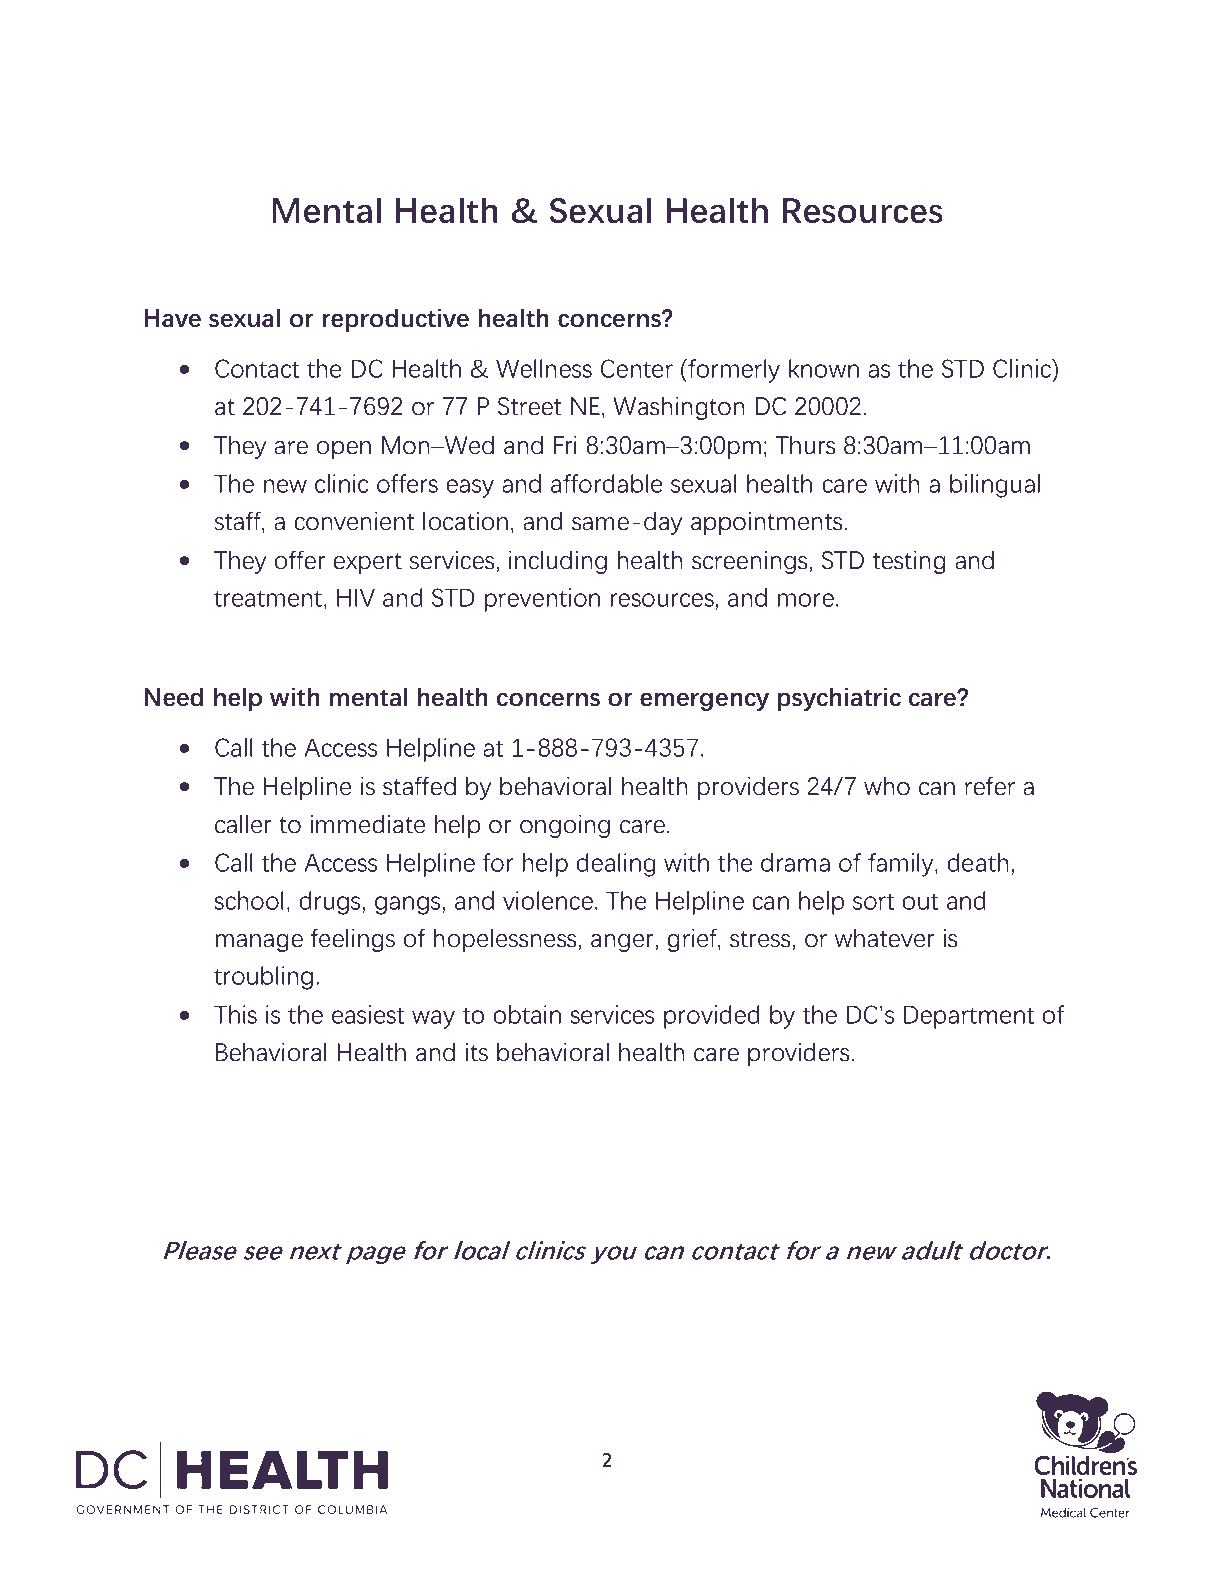  What do you see at coordinates (172, 318) in the page?
I see `Have` at bounding box center [172, 318].
